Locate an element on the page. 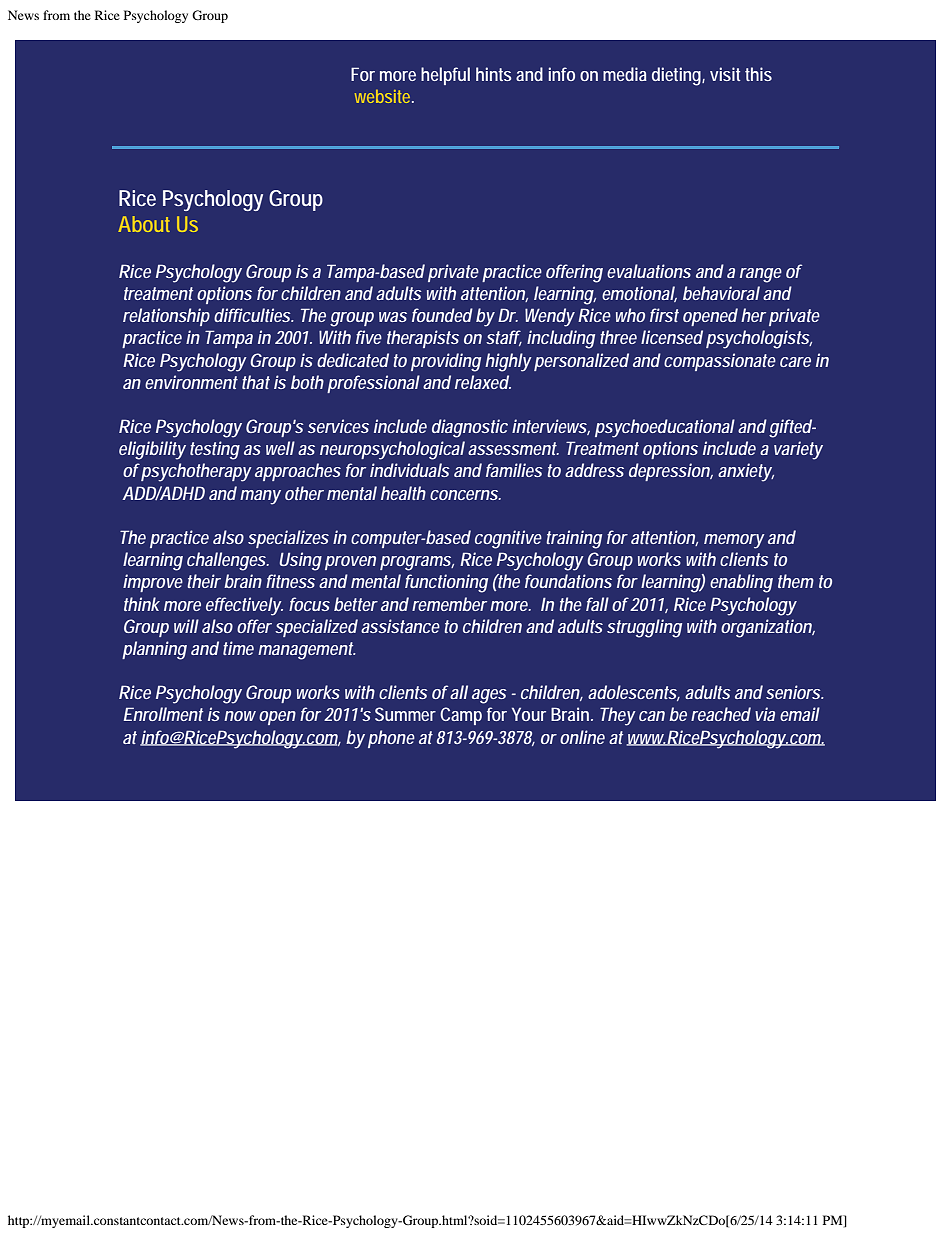 The height and width of the page is (1233, 952). diagnostic is located at coordinates (470, 428).
